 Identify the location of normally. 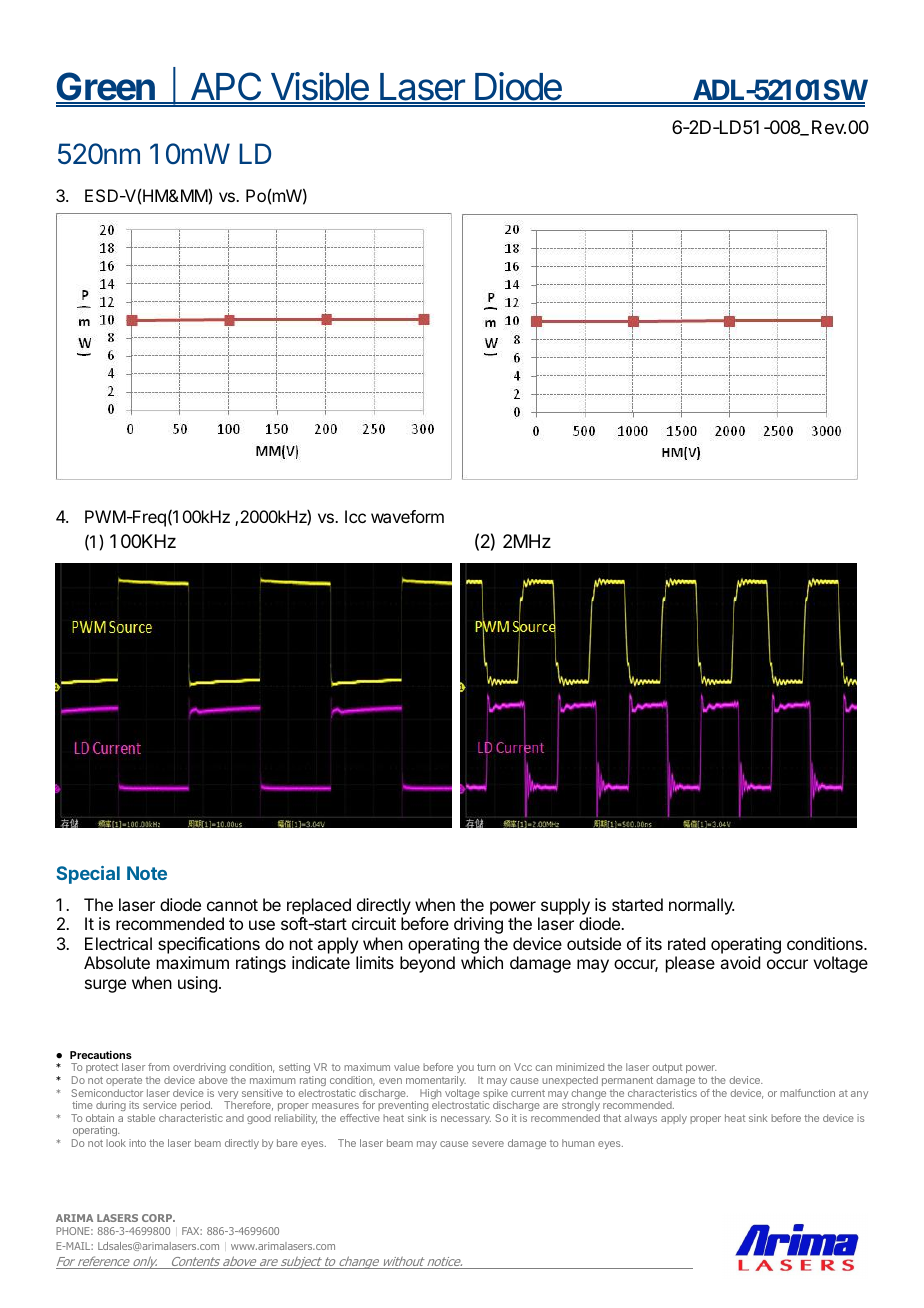
(701, 906).
